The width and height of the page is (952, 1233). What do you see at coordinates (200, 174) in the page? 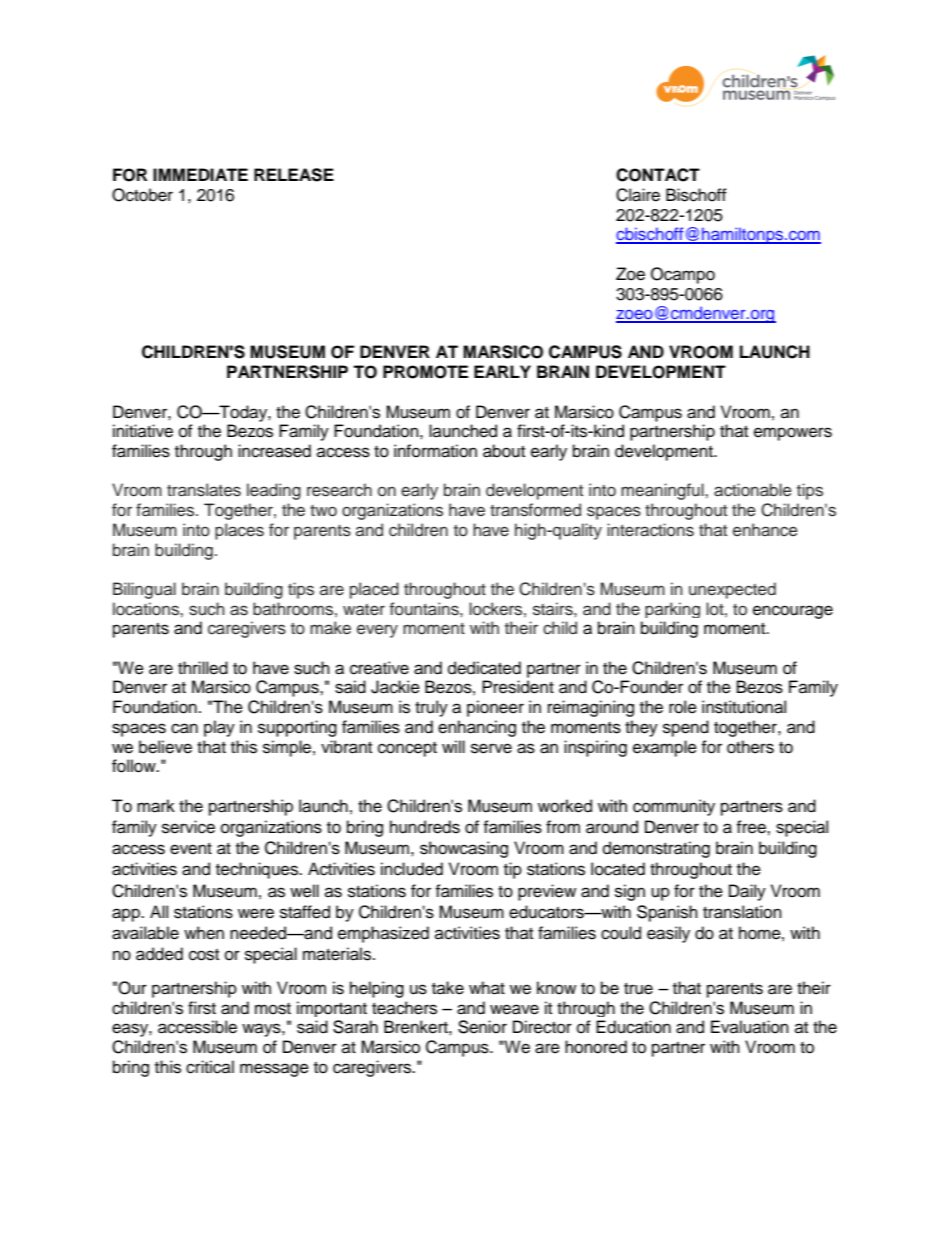
I see `IMMEDIATE` at bounding box center [200, 174].
